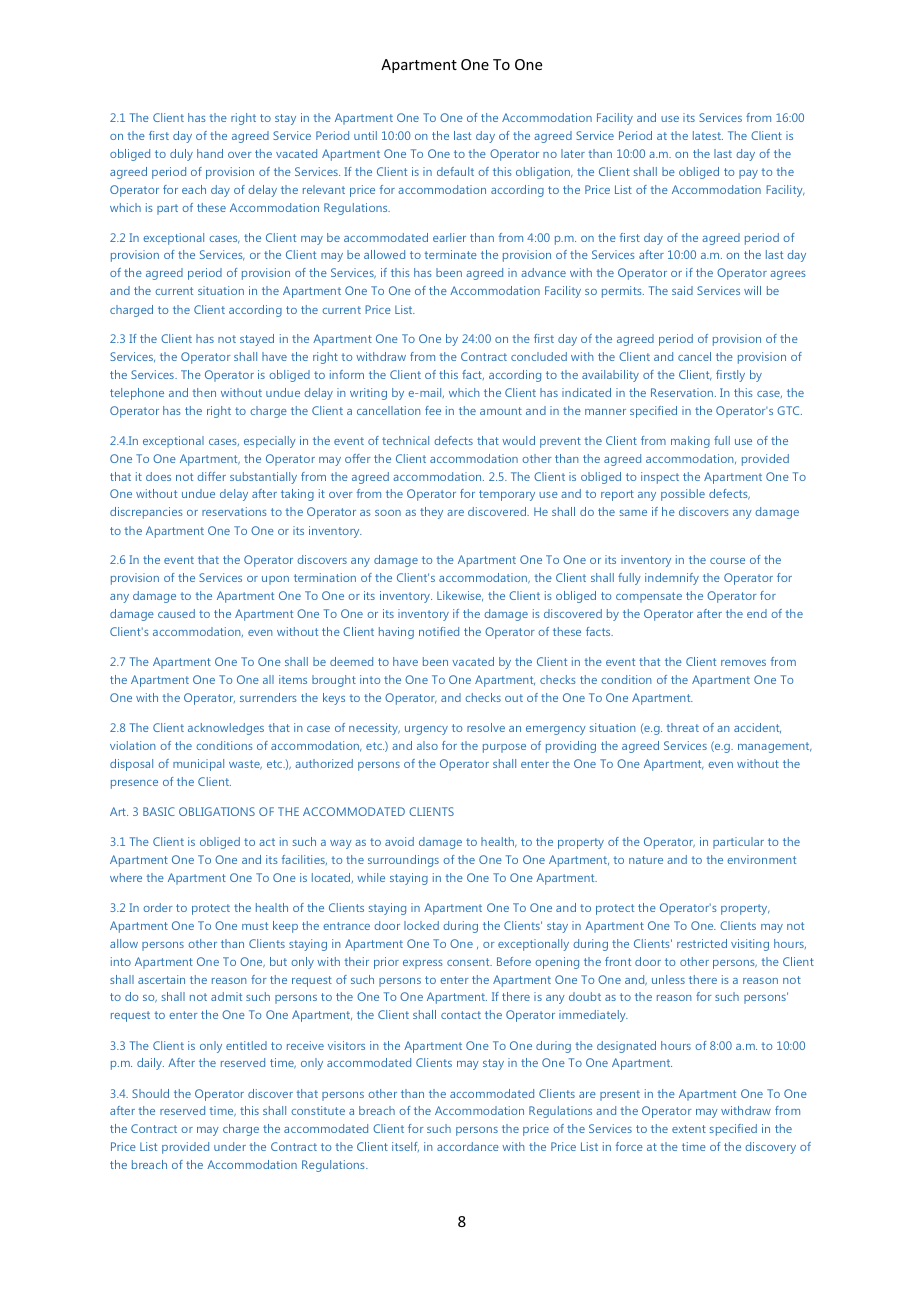 Image resolution: width=924 pixels, height=1308 pixels. What do you see at coordinates (176, 613) in the screenshot?
I see `caused` at bounding box center [176, 613].
